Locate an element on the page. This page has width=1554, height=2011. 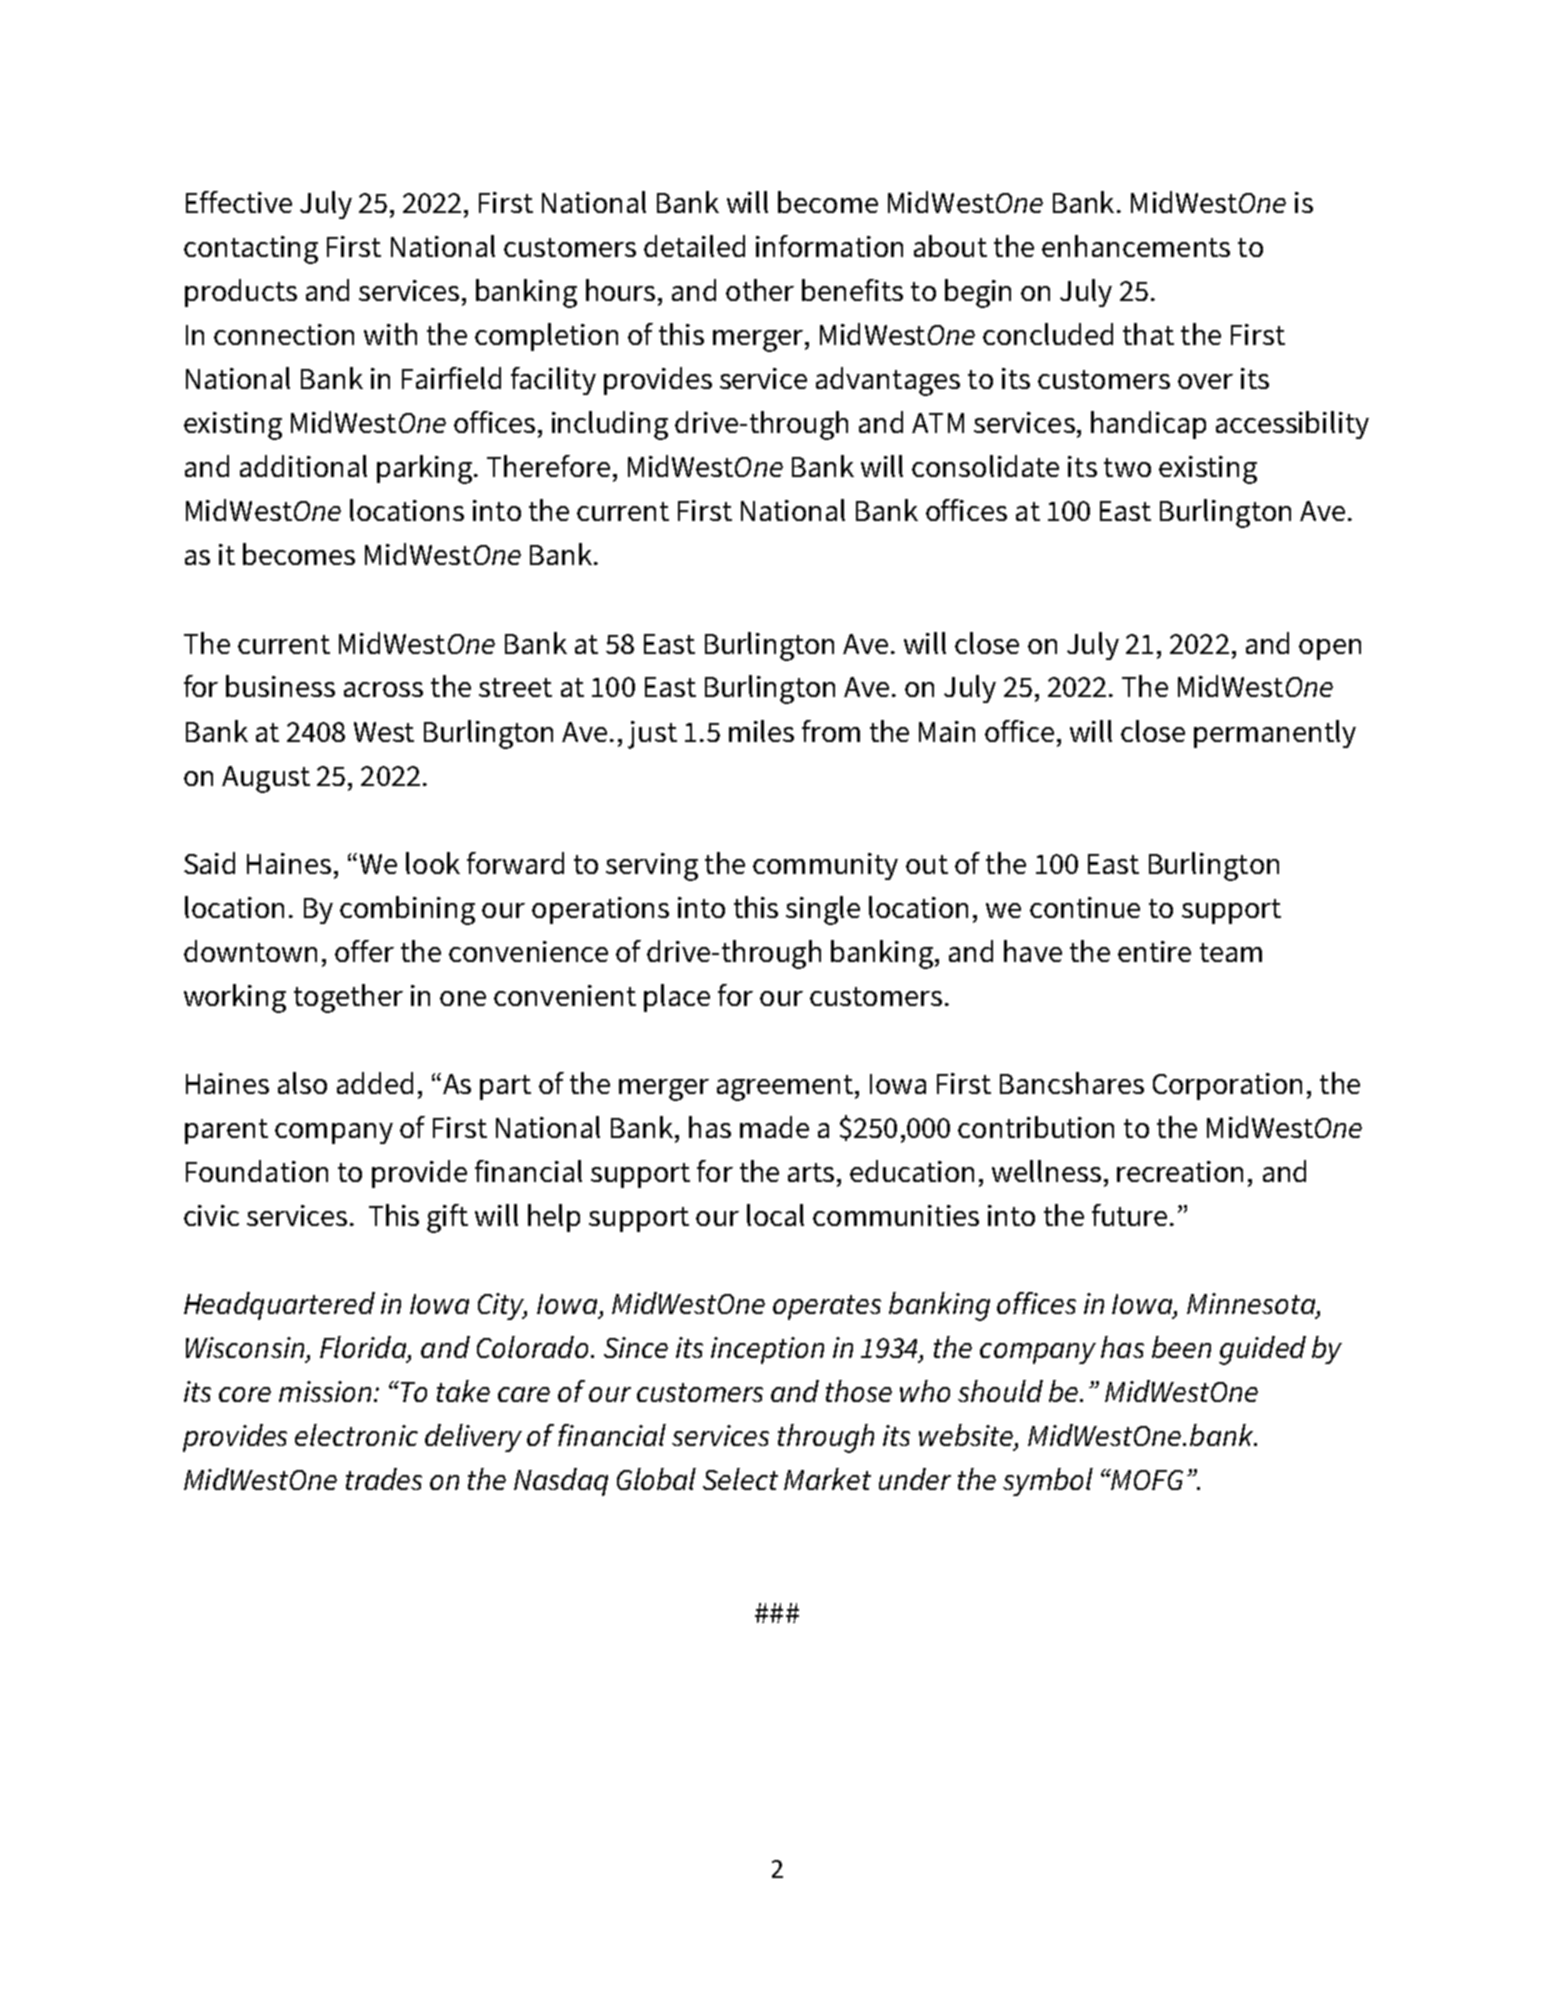
Select is located at coordinates (740, 1479).
